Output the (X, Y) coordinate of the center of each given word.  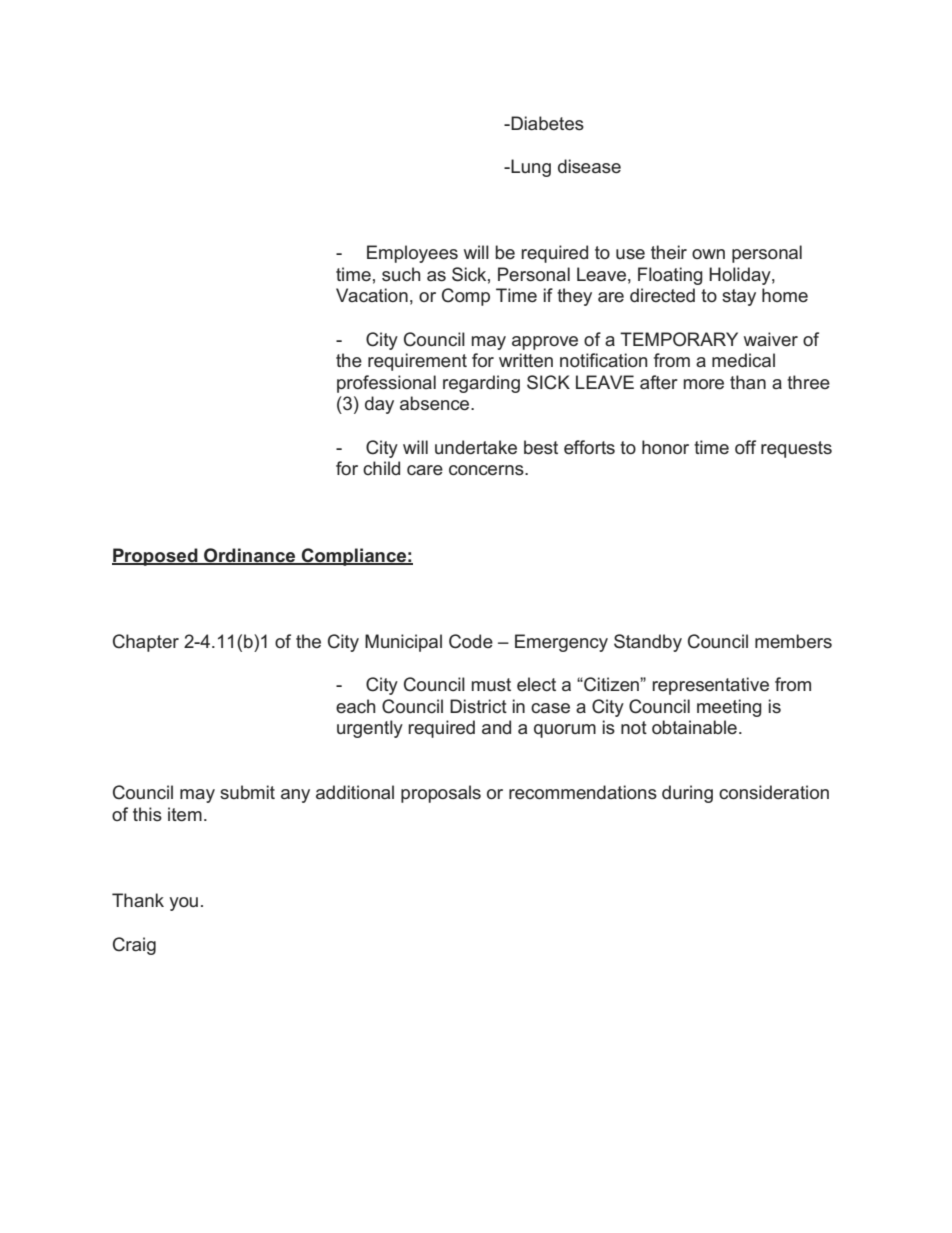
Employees (412, 254)
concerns (487, 470)
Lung (530, 168)
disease (589, 166)
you (183, 904)
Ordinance (250, 556)
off (745, 447)
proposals (441, 794)
